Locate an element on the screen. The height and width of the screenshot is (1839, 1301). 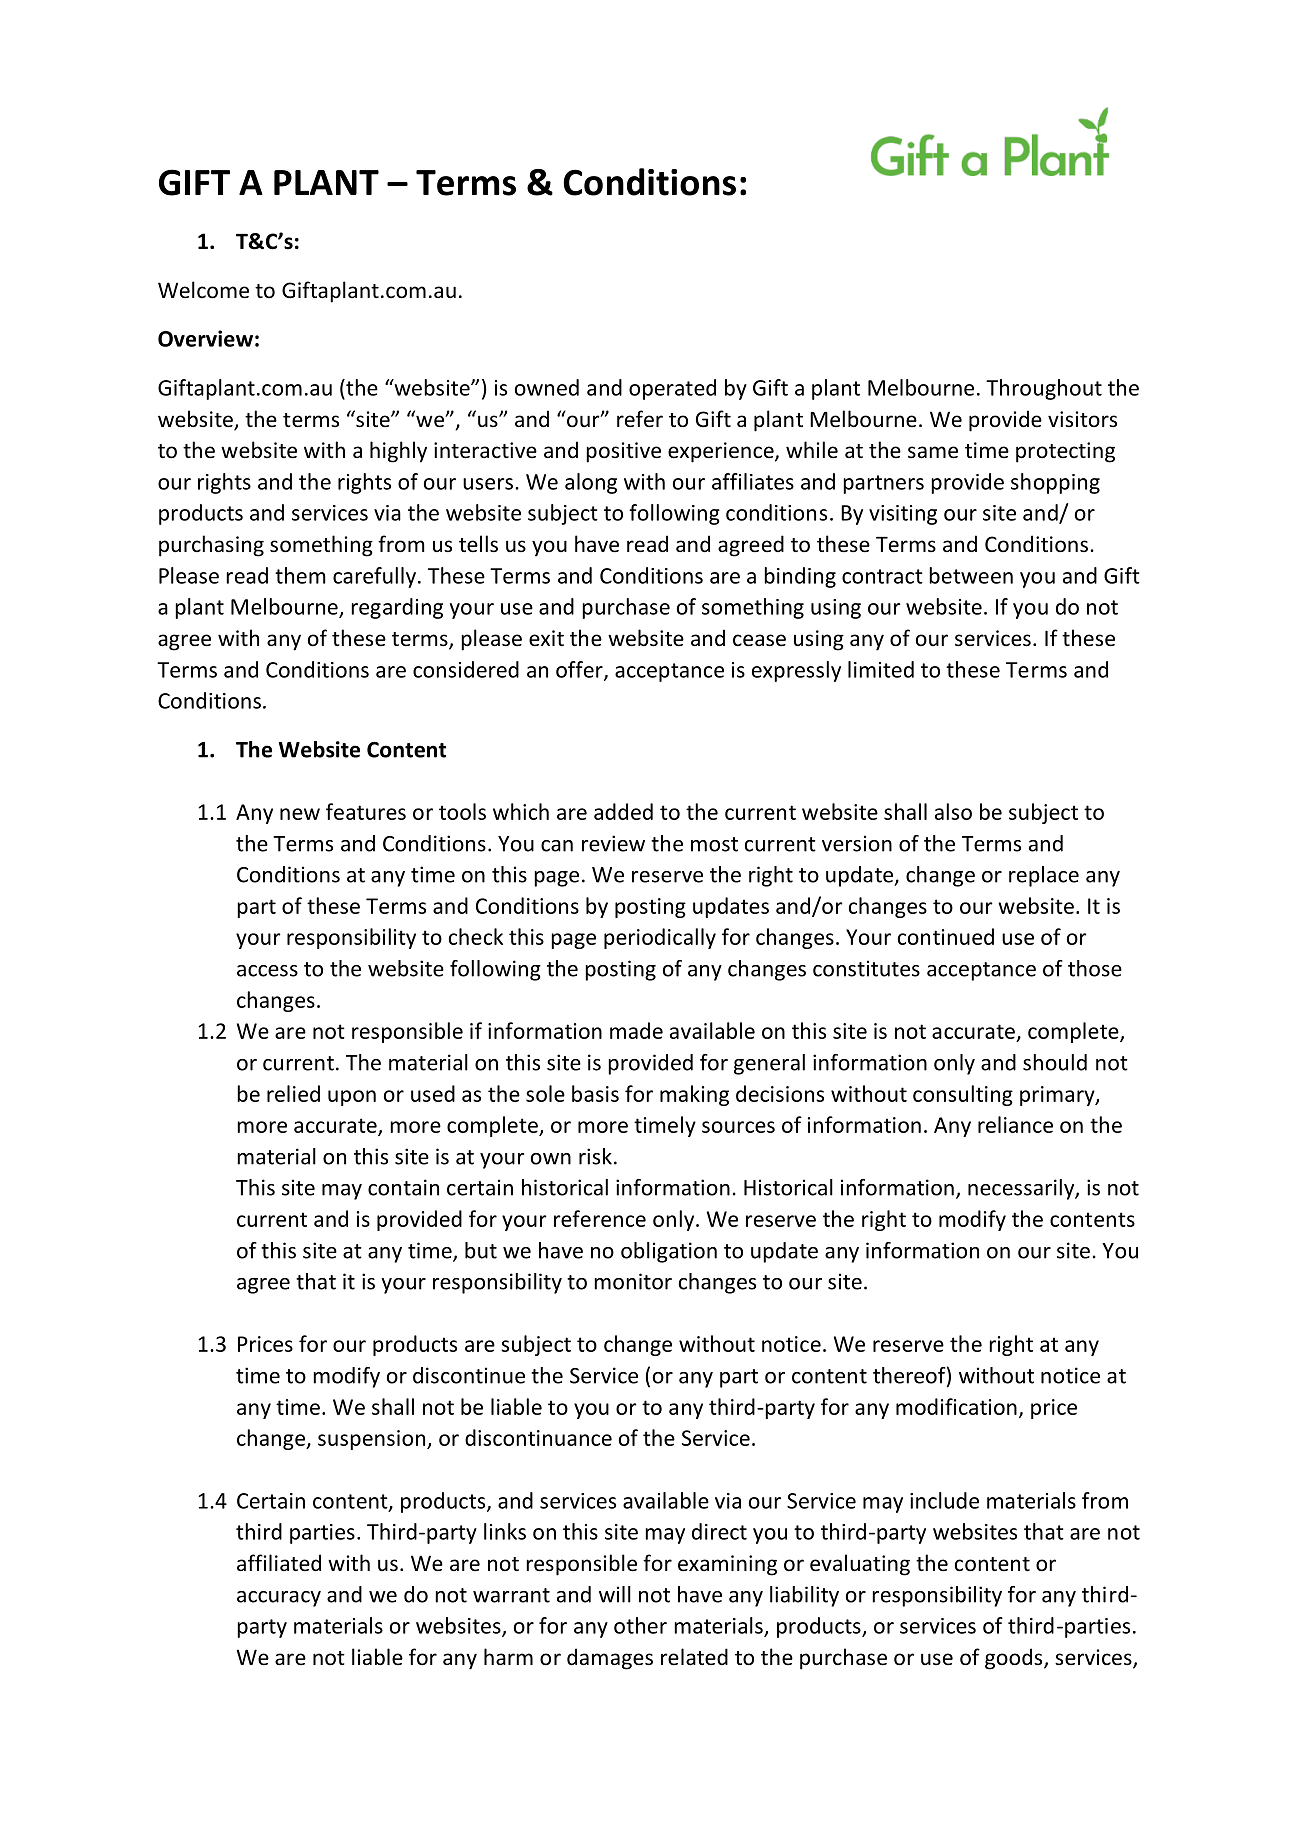
accuracy is located at coordinates (279, 1599).
